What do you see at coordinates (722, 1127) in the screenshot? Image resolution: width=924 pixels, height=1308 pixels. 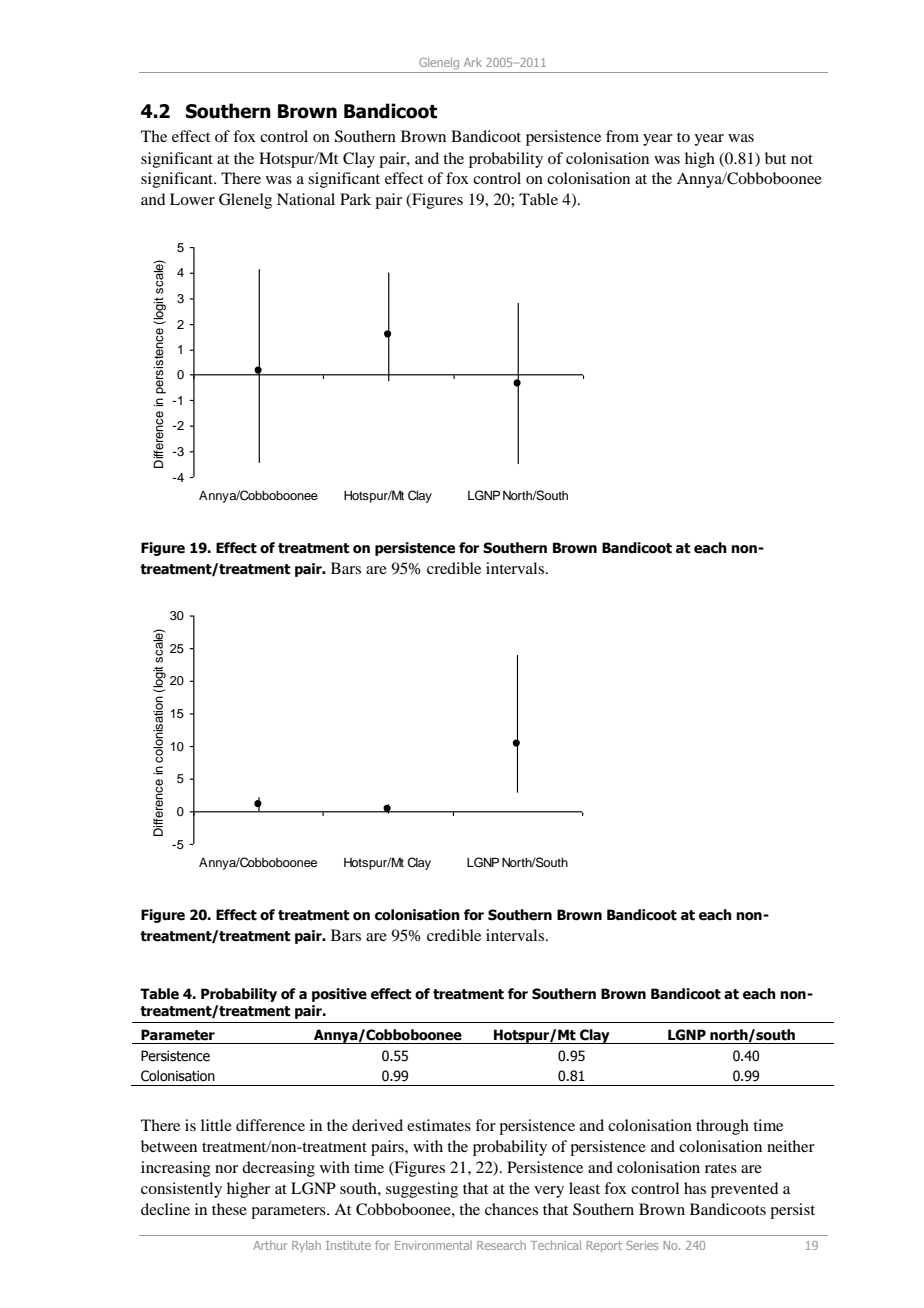 I see `through` at bounding box center [722, 1127].
